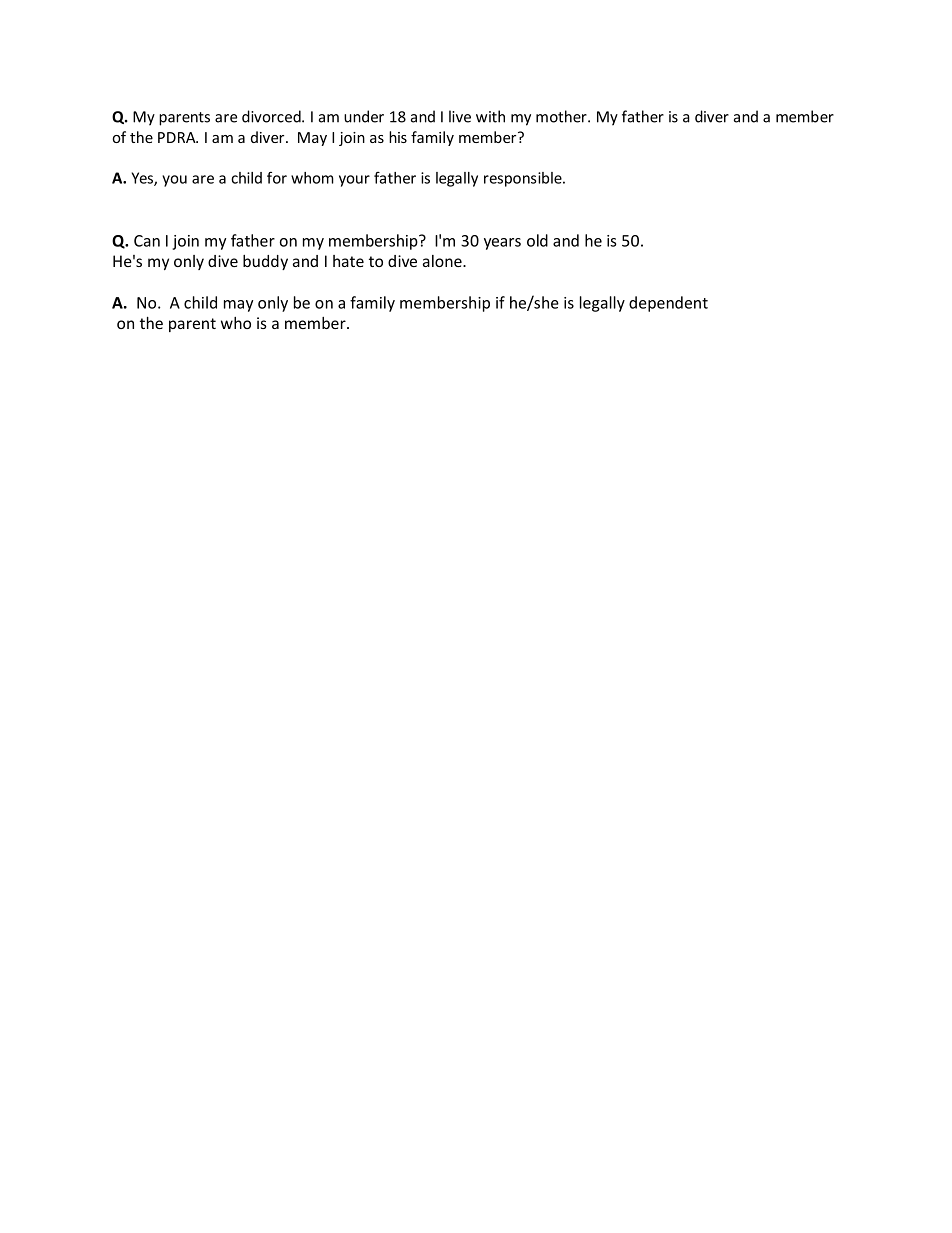  I want to click on years, so click(502, 244).
